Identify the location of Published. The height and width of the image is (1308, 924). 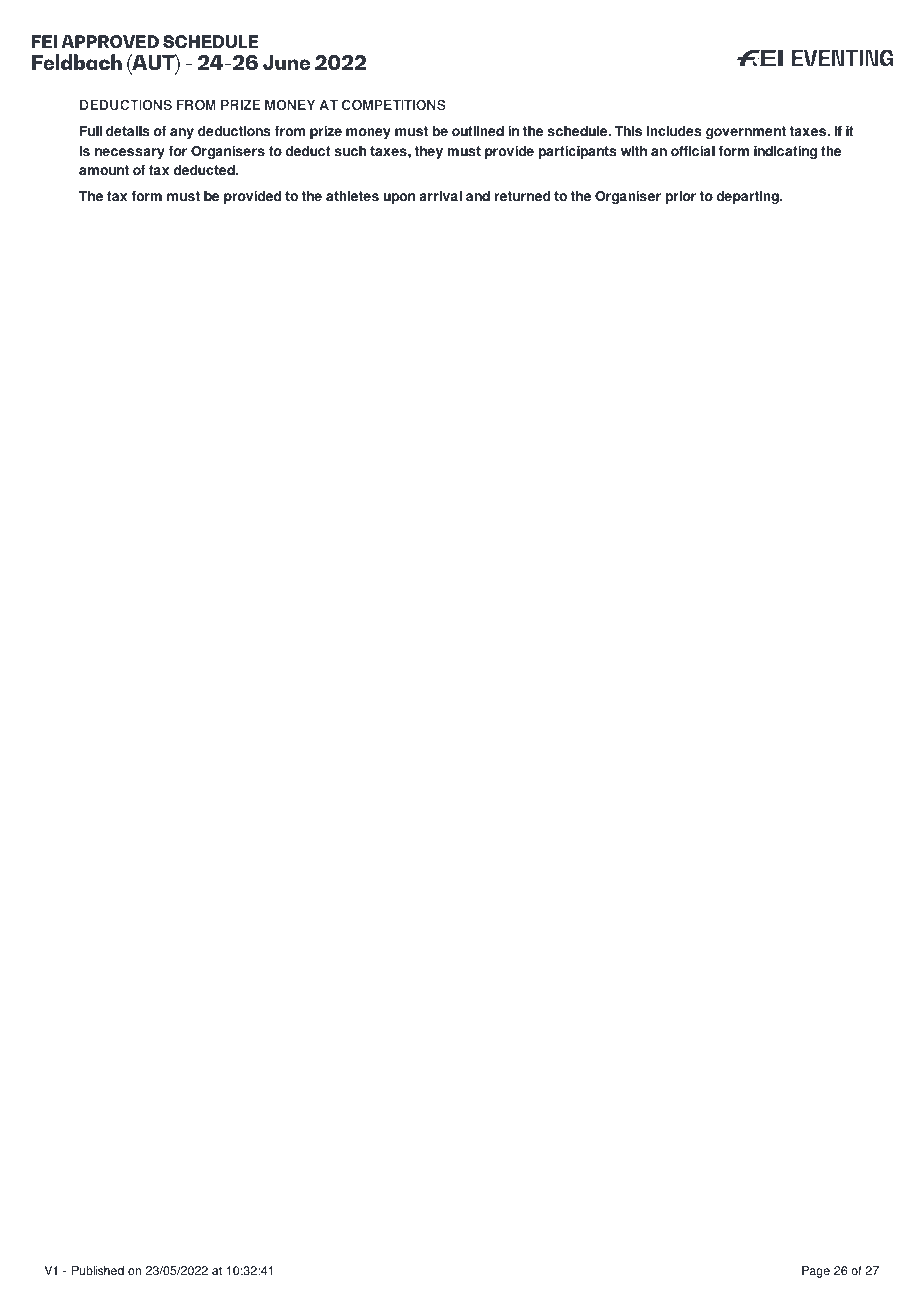
(98, 1271).
